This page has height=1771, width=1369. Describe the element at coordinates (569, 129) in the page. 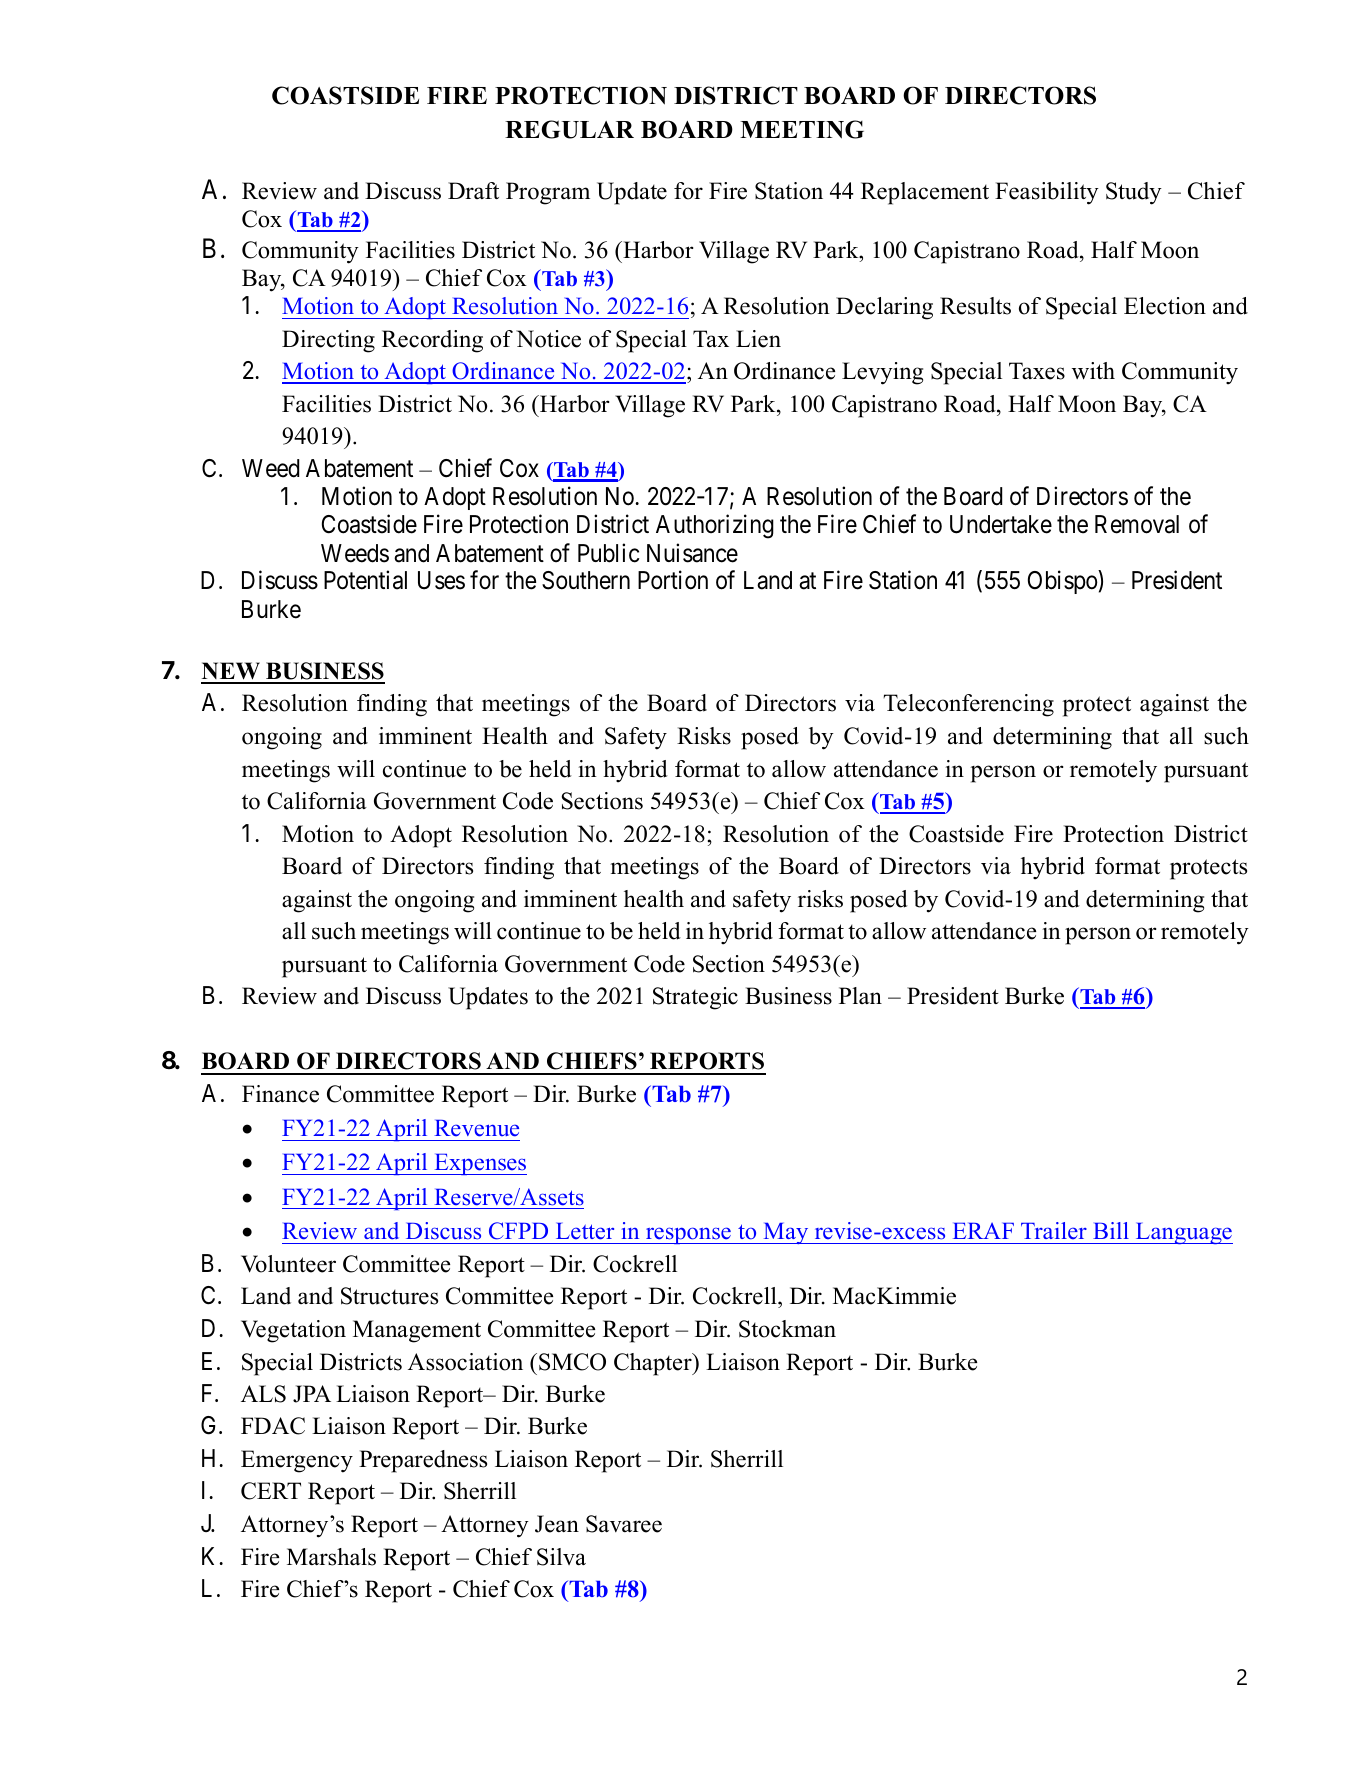

I see `REGULAR` at that location.
